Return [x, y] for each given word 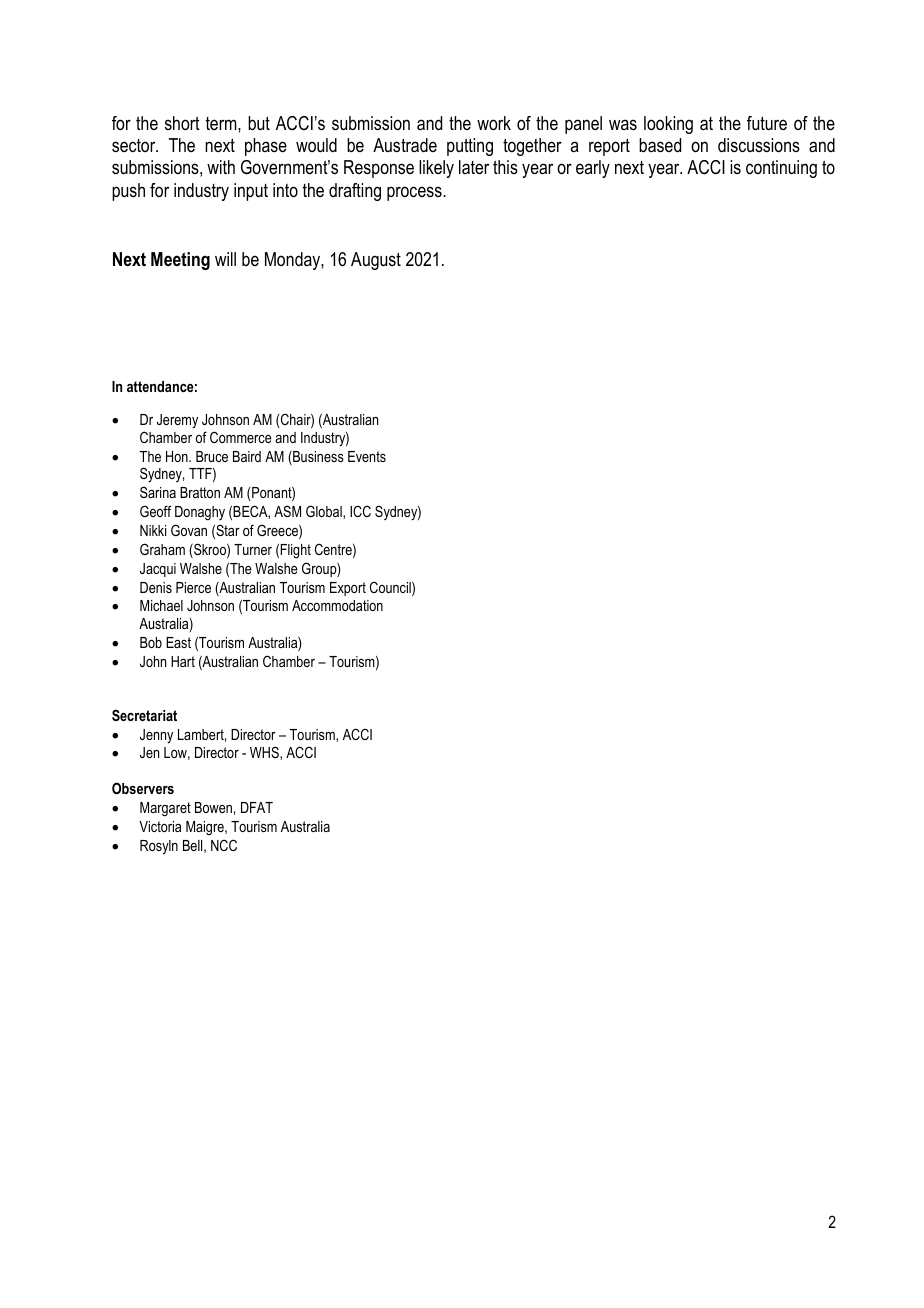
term [222, 123]
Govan [189, 530]
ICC [360, 511]
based [660, 145]
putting [470, 147]
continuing [781, 169]
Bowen [213, 807]
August [376, 261]
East [178, 642]
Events [367, 456]
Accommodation [337, 605]
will [225, 259]
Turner [253, 549]
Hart [183, 661]
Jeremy [177, 421]
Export [348, 589]
